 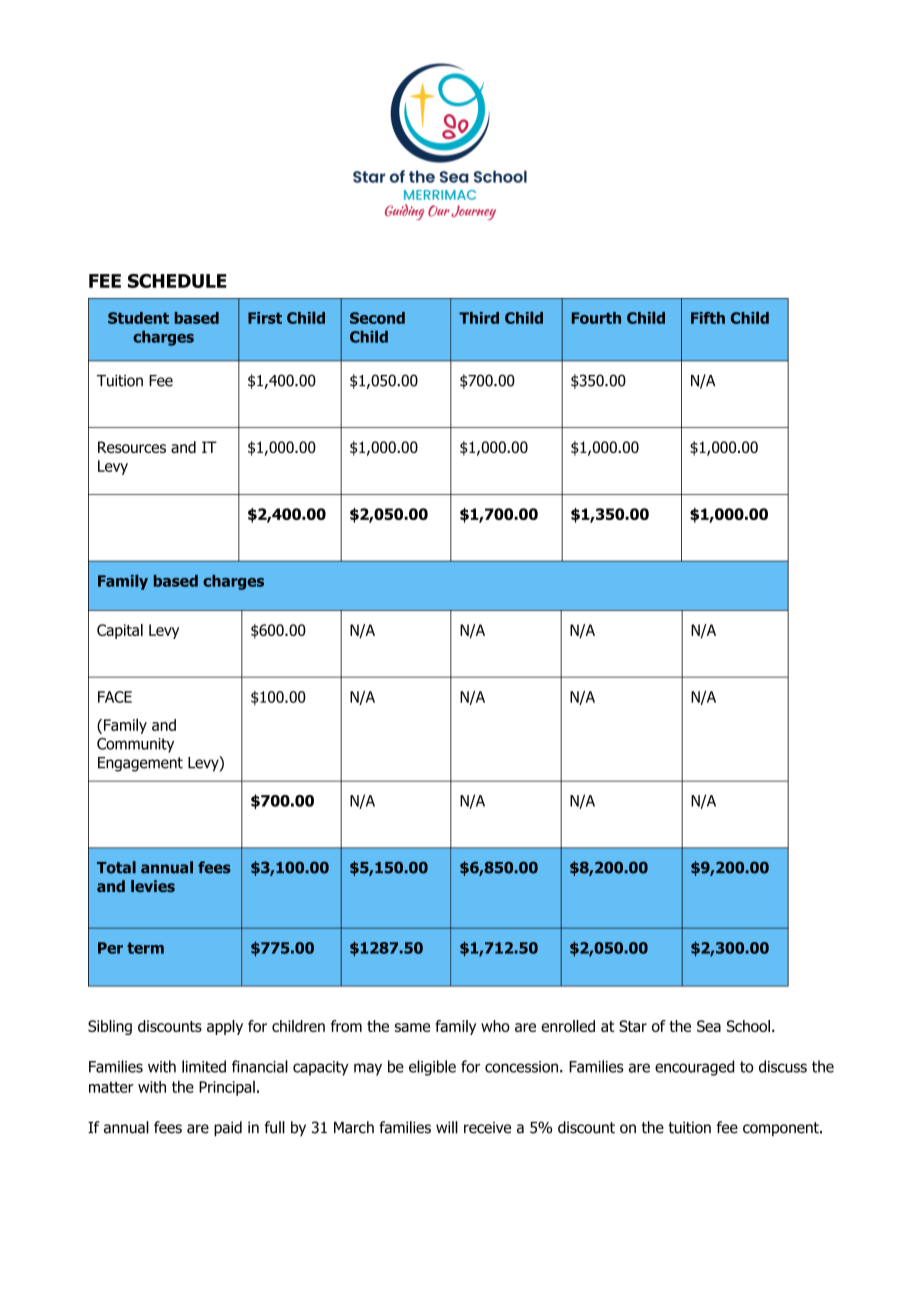 I want to click on Fourth, so click(x=596, y=318).
